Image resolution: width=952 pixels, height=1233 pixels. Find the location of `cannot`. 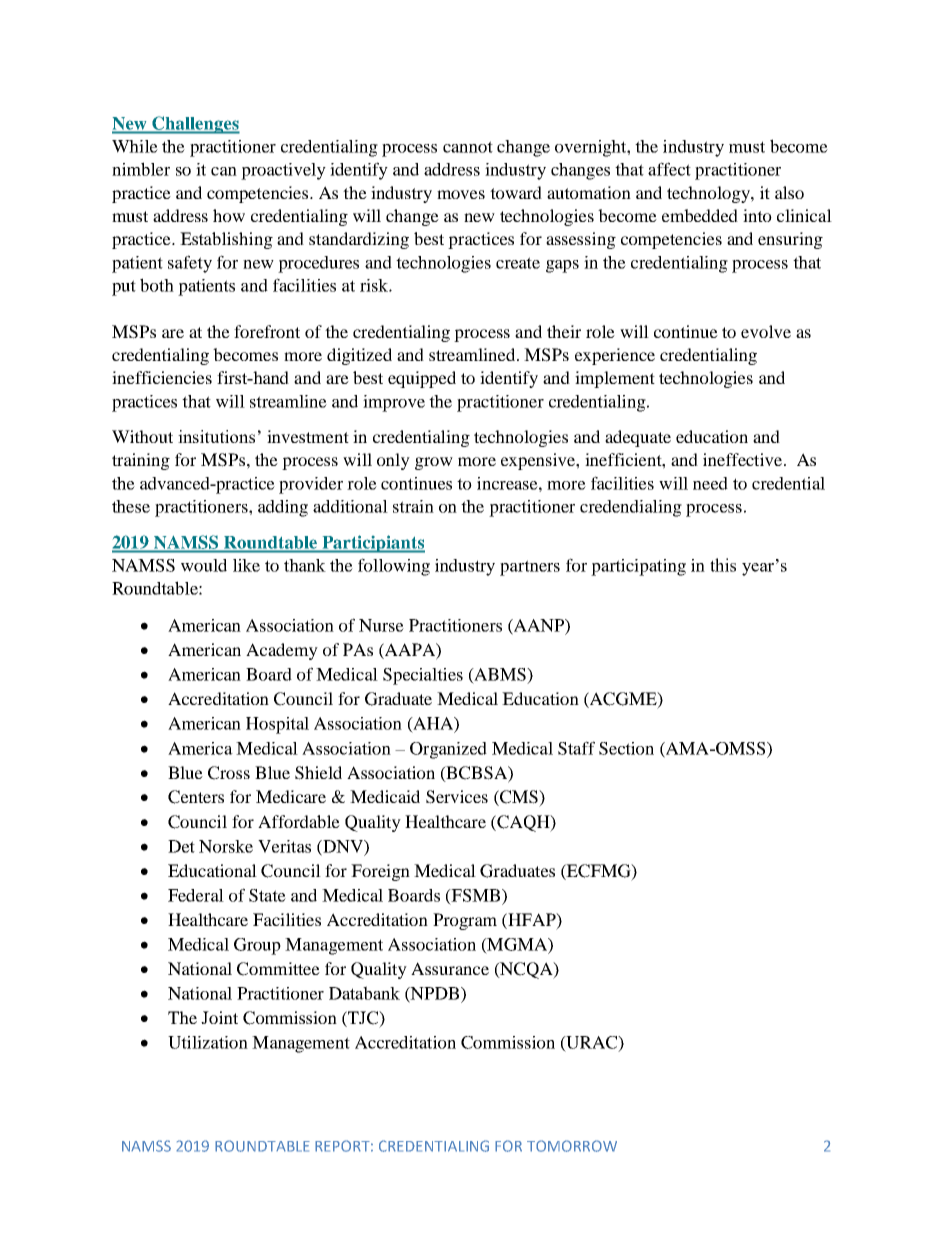

cannot is located at coordinates (468, 147).
